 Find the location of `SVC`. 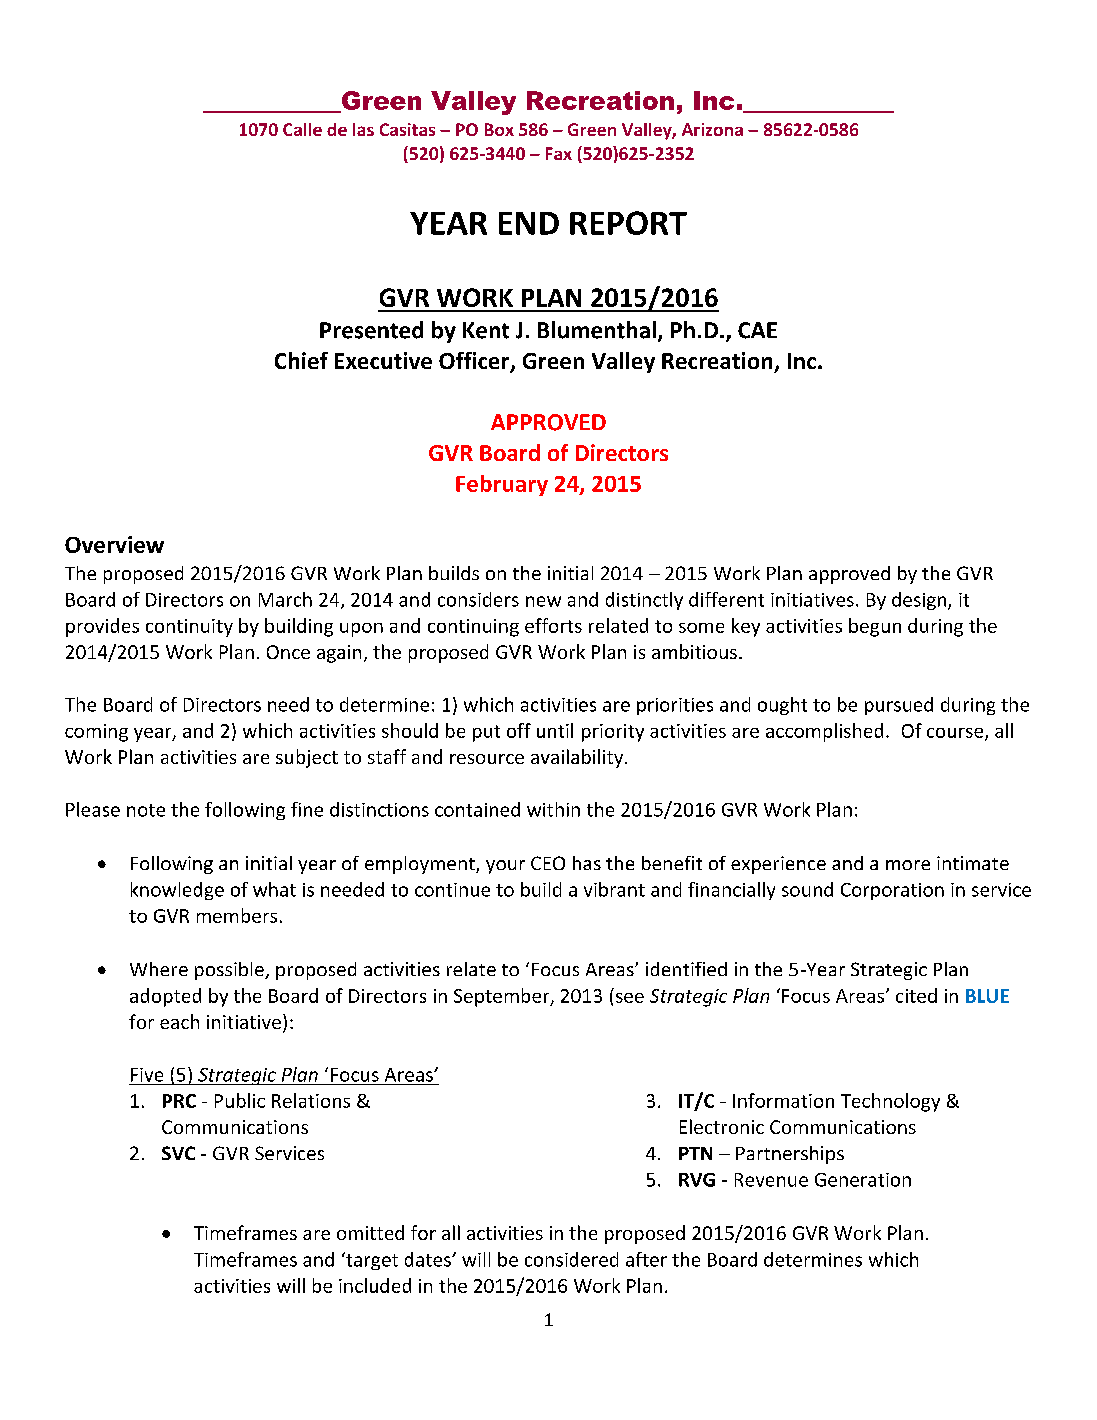

SVC is located at coordinates (178, 1153).
